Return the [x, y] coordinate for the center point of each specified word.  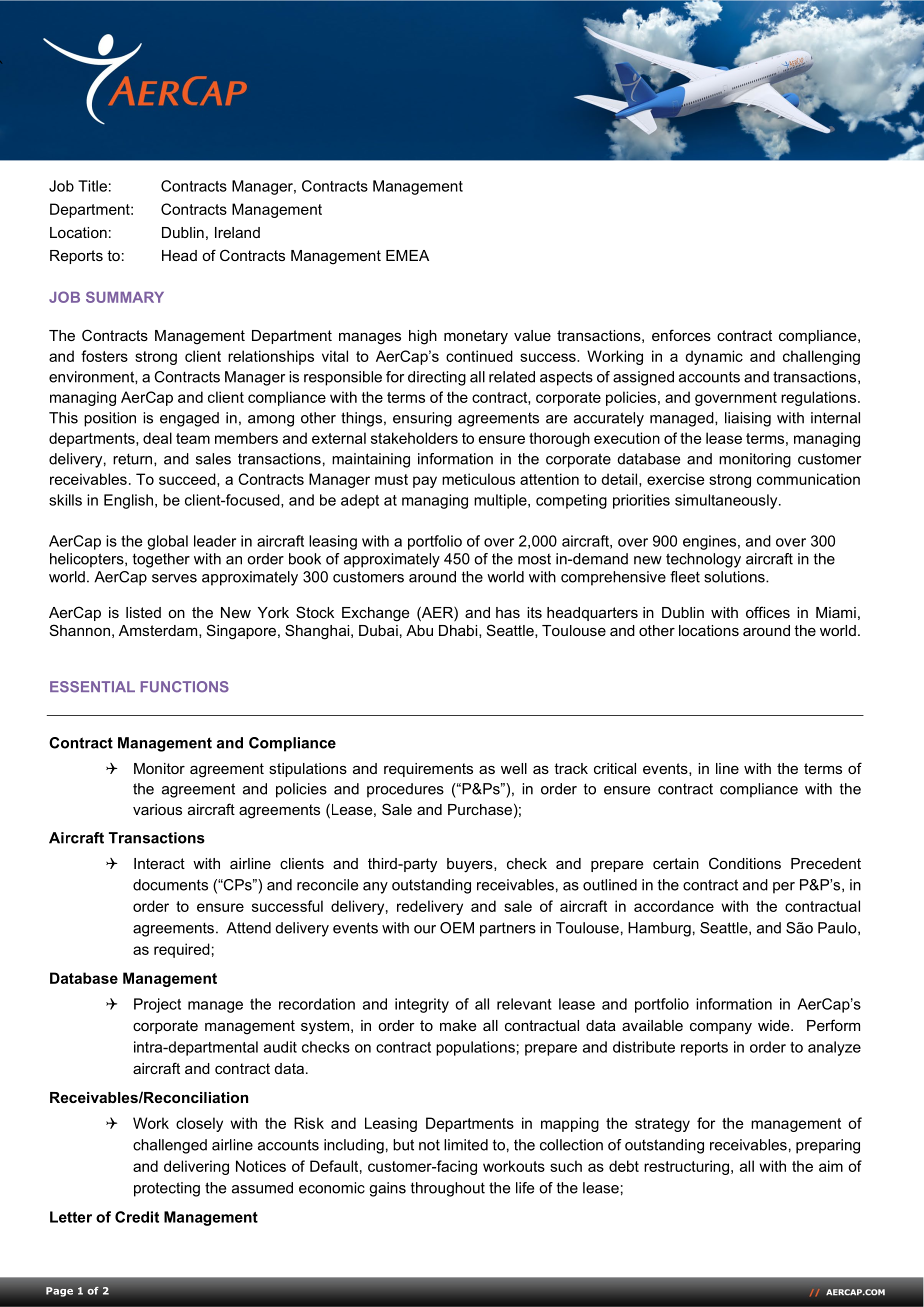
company [721, 1028]
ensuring [422, 419]
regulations [820, 398]
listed [143, 612]
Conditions [745, 863]
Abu [419, 630]
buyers [471, 865]
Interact [159, 863]
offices [768, 612]
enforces [681, 335]
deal [157, 438]
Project [157, 1005]
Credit [137, 1217]
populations [475, 1048]
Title [92, 186]
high [423, 337]
